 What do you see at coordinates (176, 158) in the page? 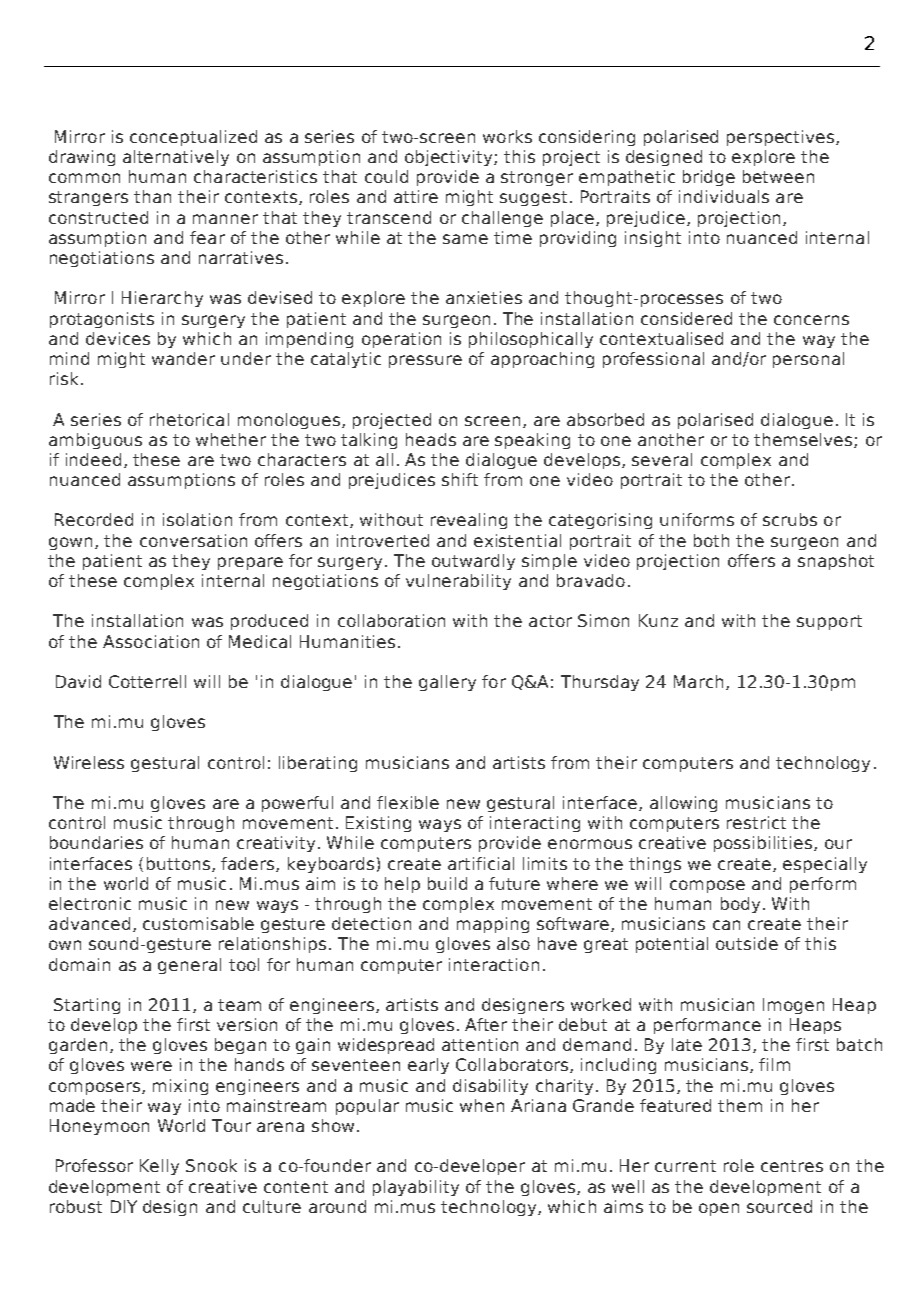
I see `alternatively` at bounding box center [176, 158].
